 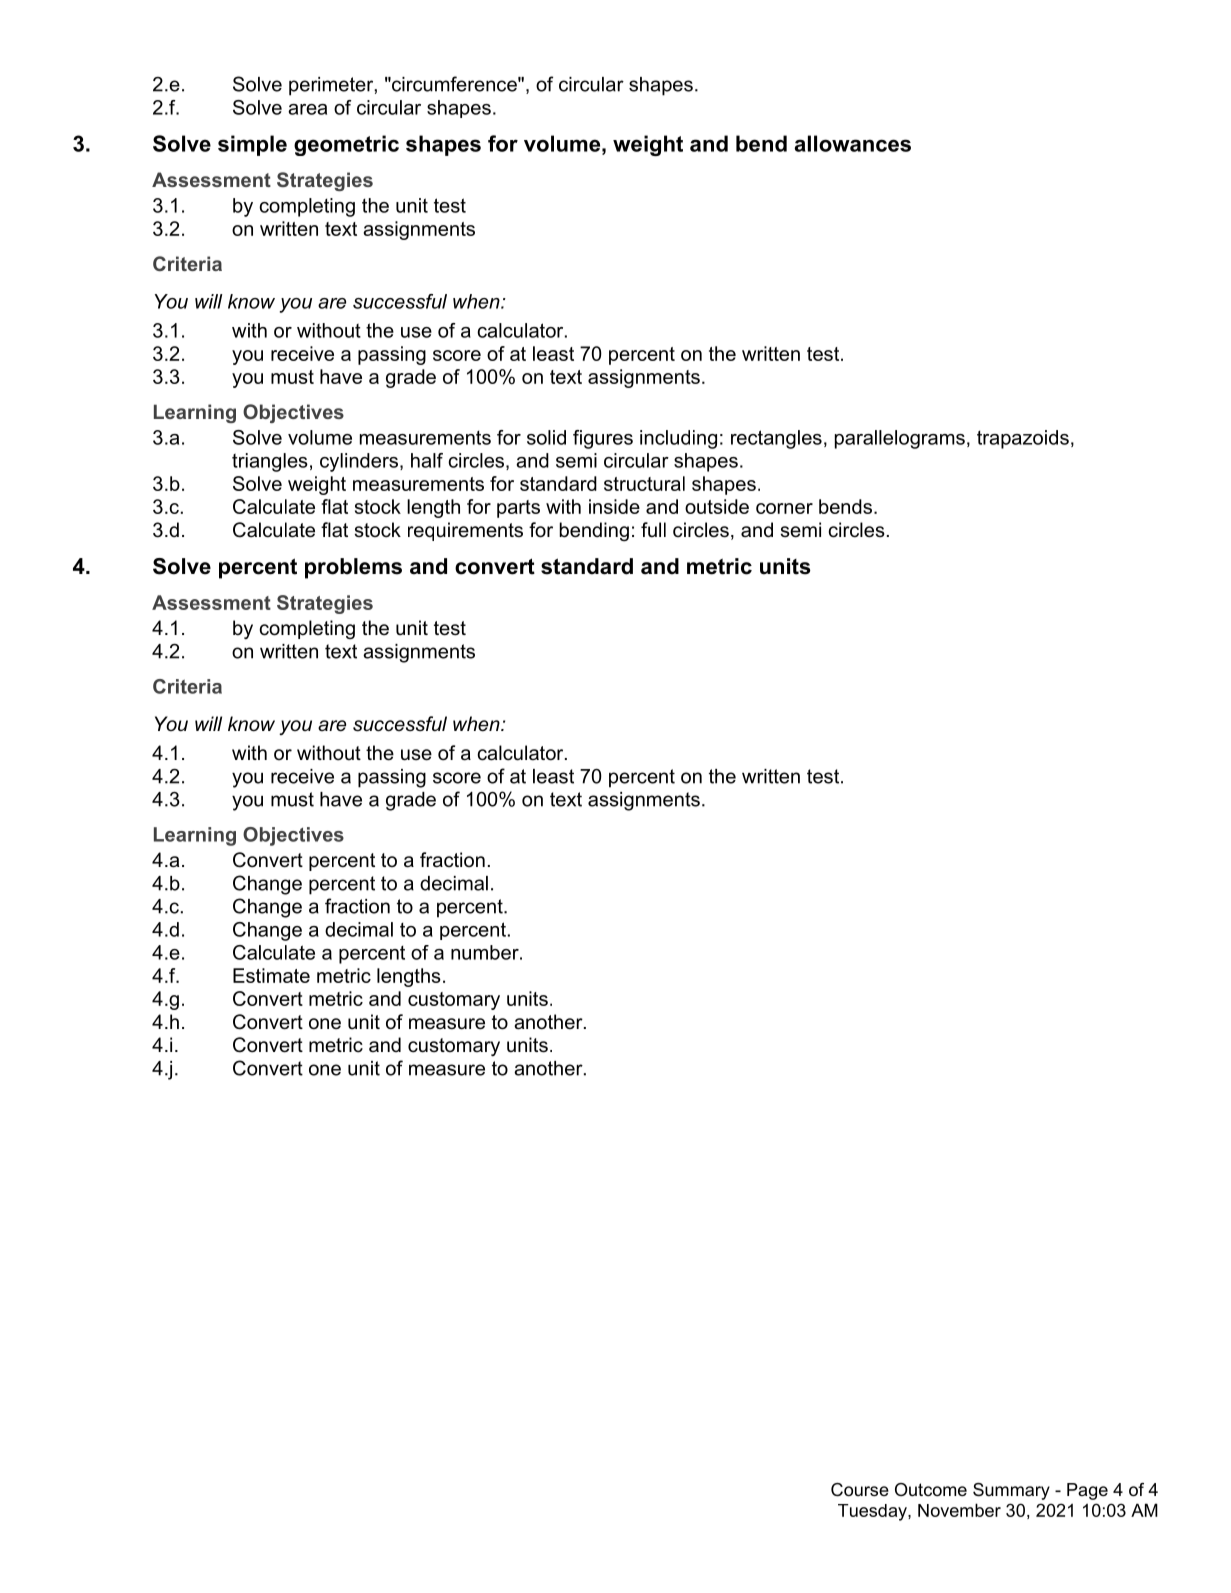 What do you see at coordinates (900, 439) in the screenshot?
I see `parallelograms` at bounding box center [900, 439].
